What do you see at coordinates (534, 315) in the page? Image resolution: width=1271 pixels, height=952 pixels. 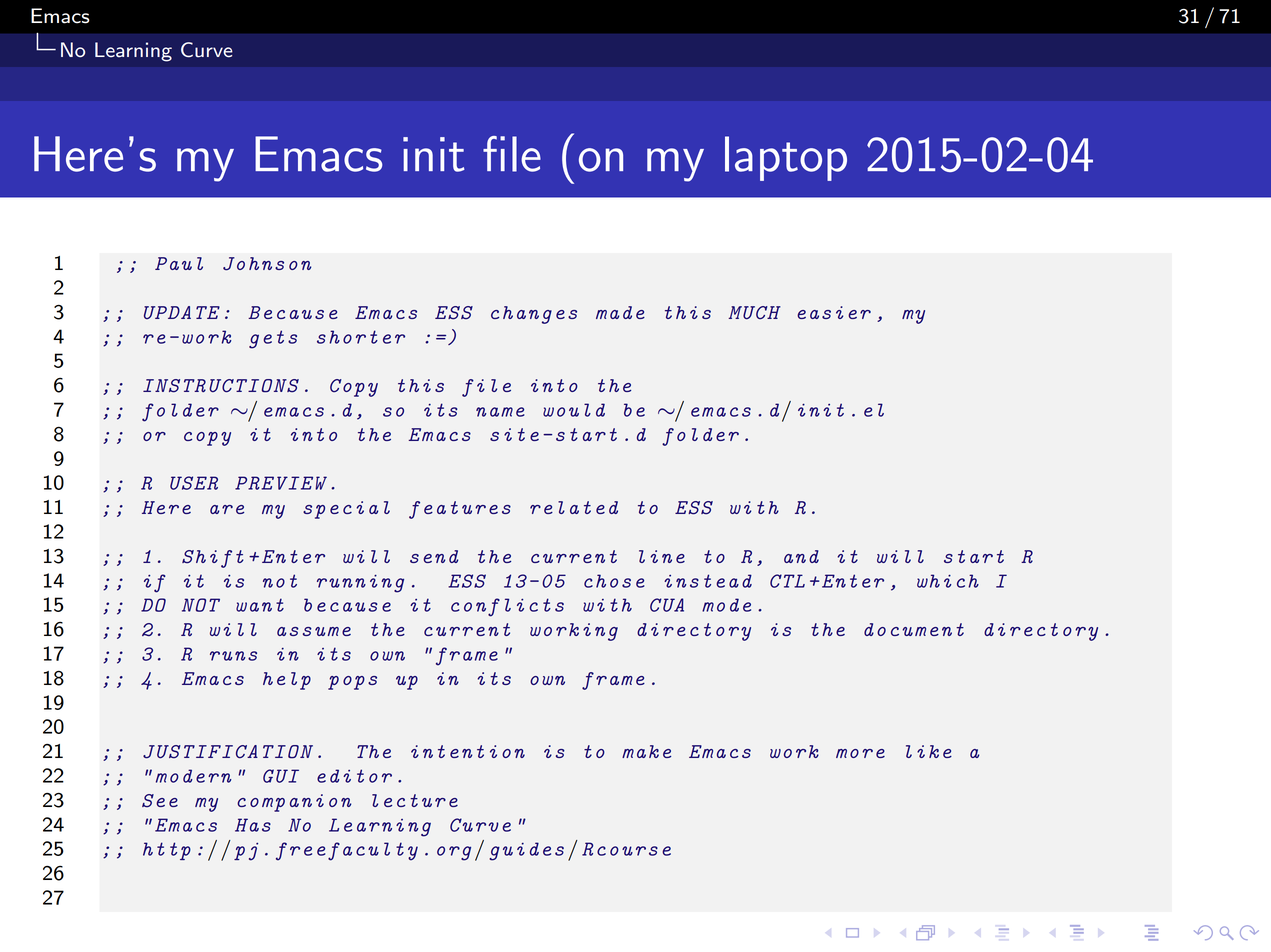 I see `changes` at bounding box center [534, 315].
